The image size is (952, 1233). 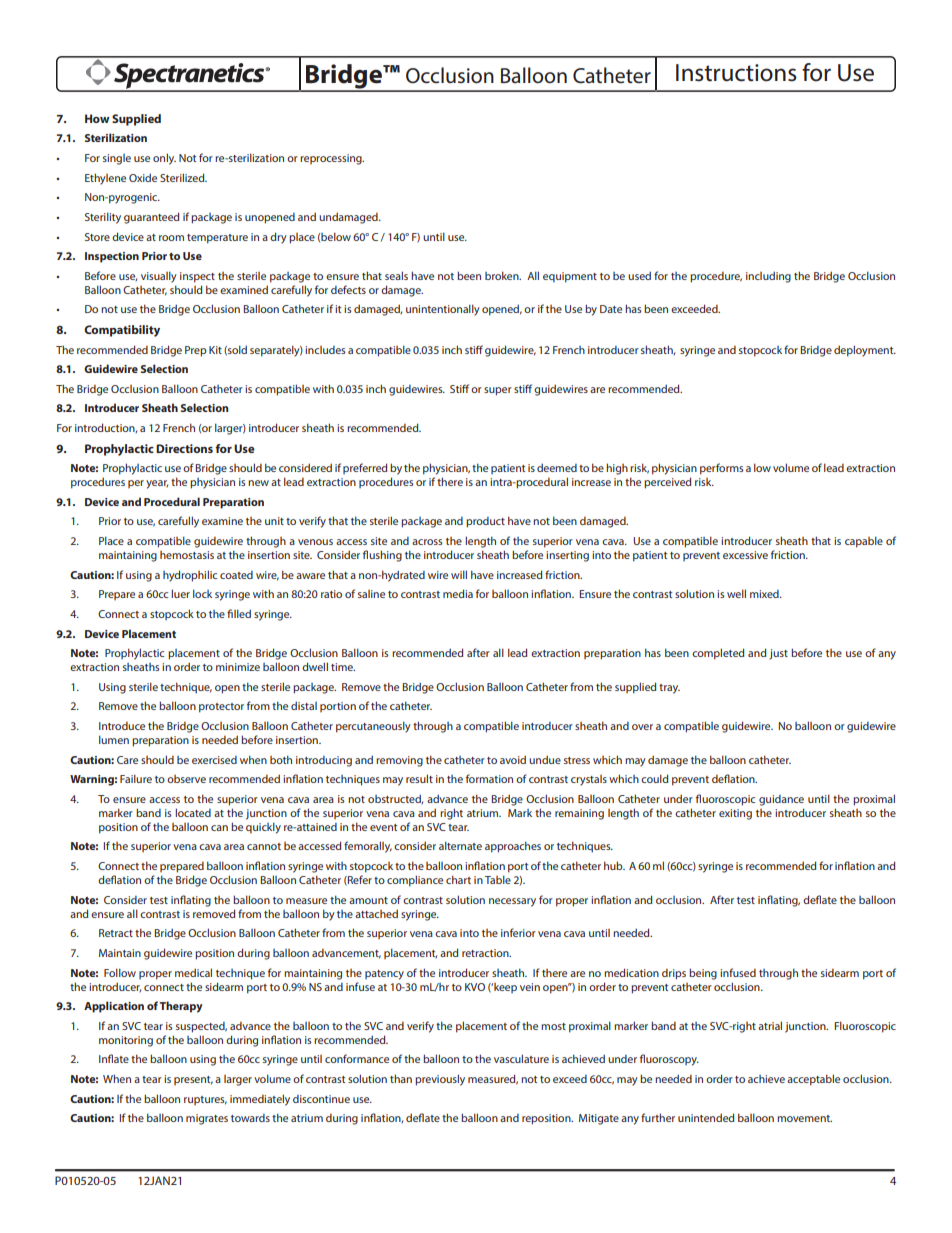 I want to click on performs, so click(x=721, y=469).
